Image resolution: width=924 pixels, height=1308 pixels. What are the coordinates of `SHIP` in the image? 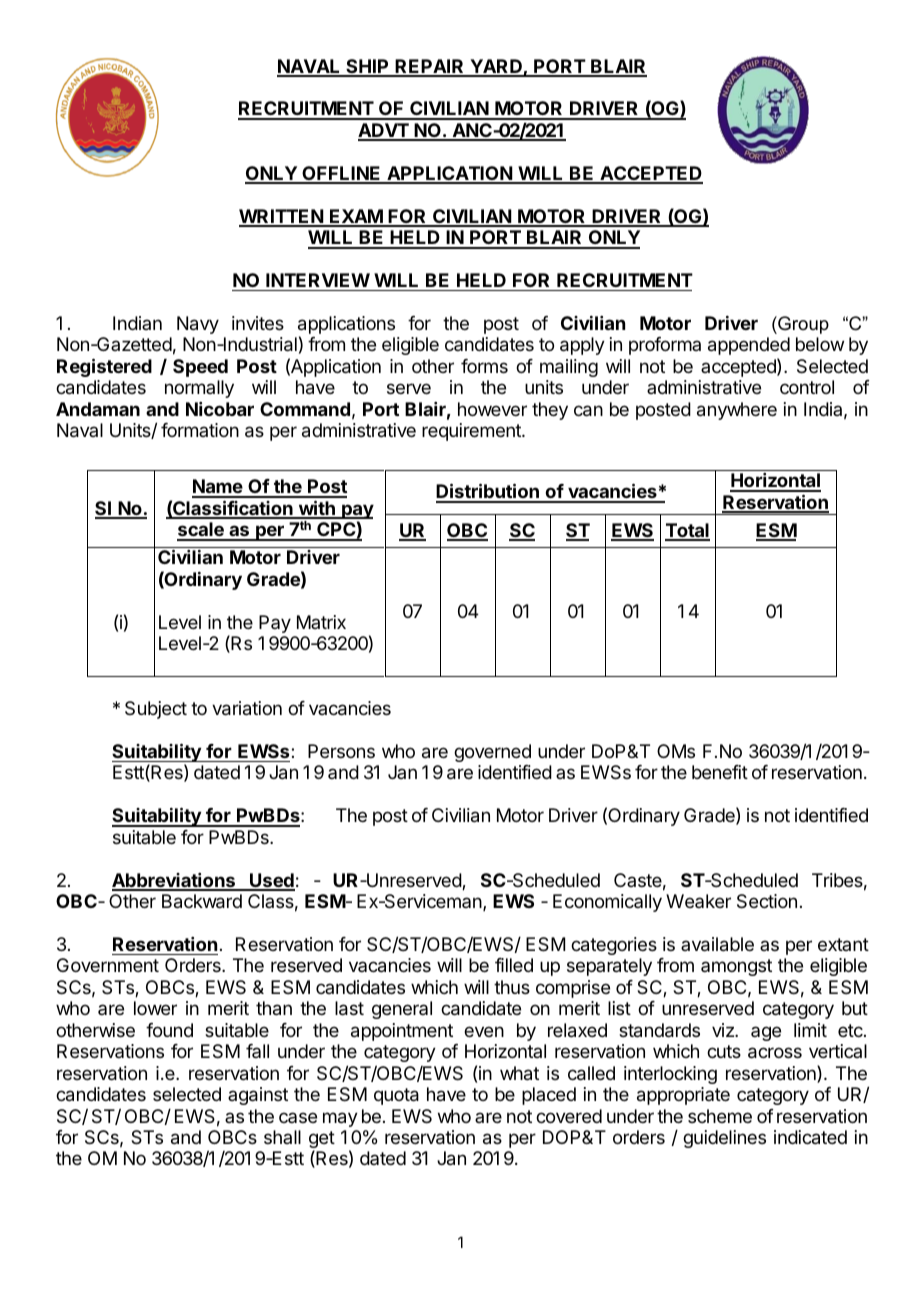 It's located at (367, 67).
